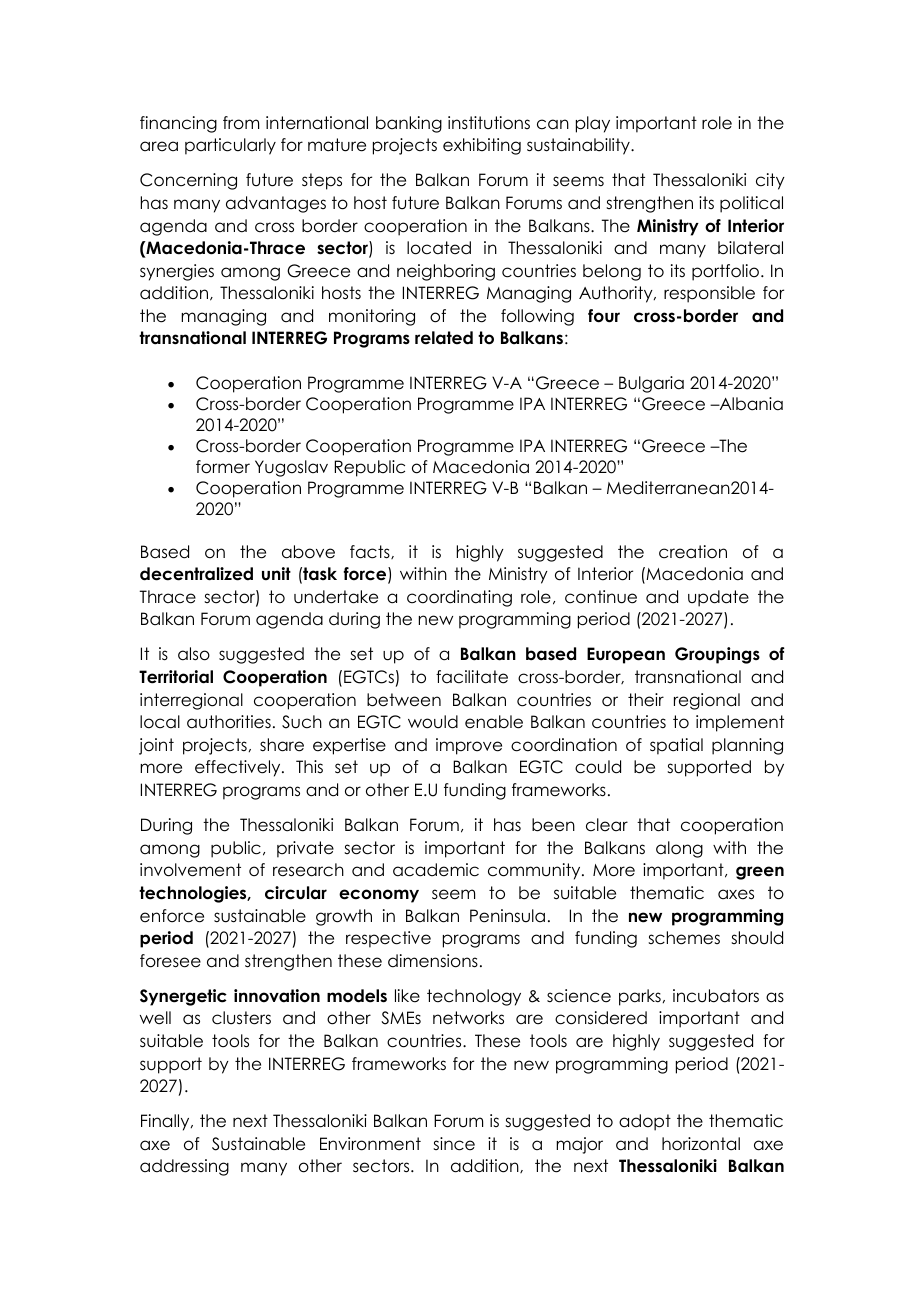  Describe the element at coordinates (223, 467) in the page. I see `former` at that location.
